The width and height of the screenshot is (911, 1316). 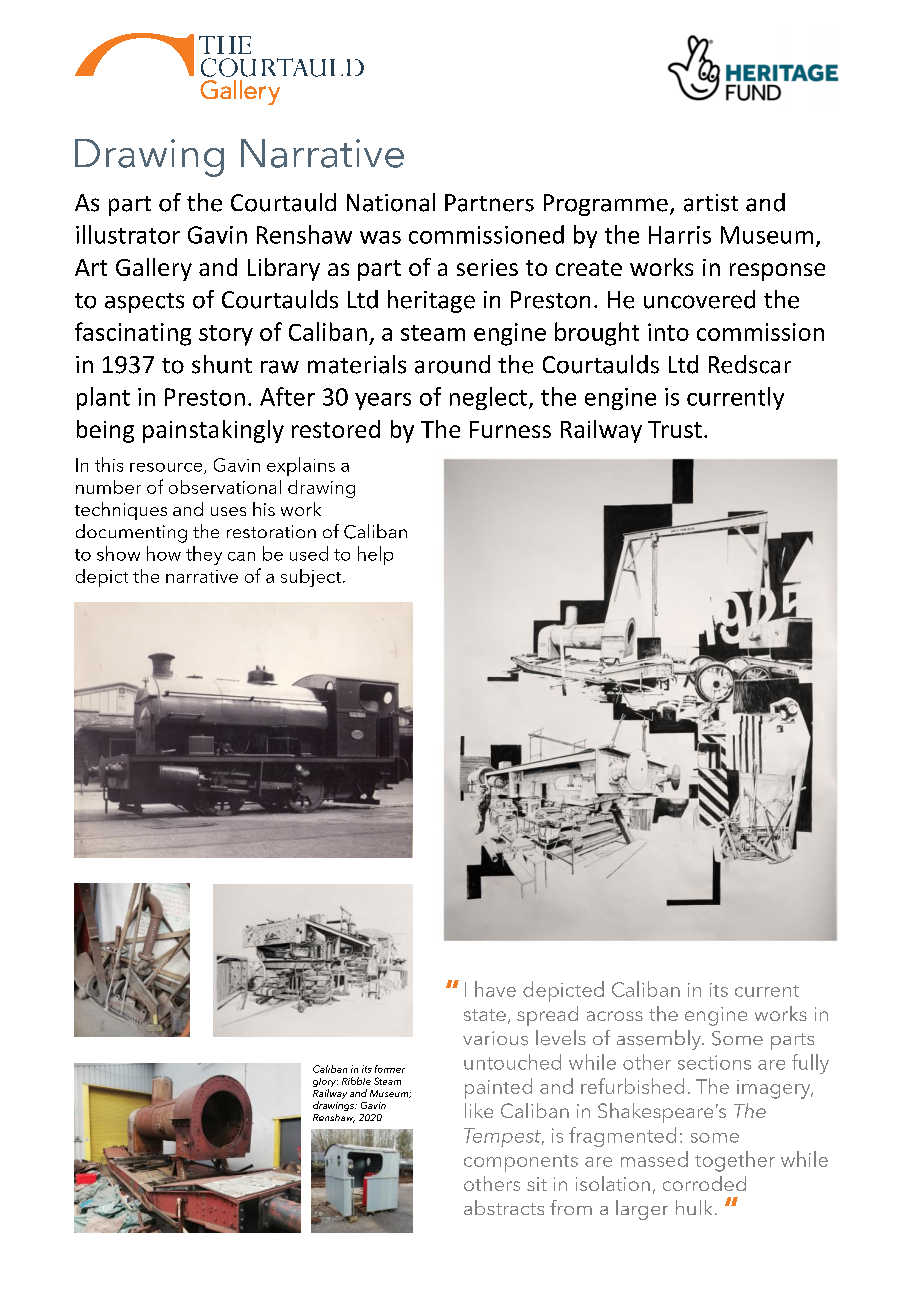 I want to click on artist, so click(x=711, y=203).
